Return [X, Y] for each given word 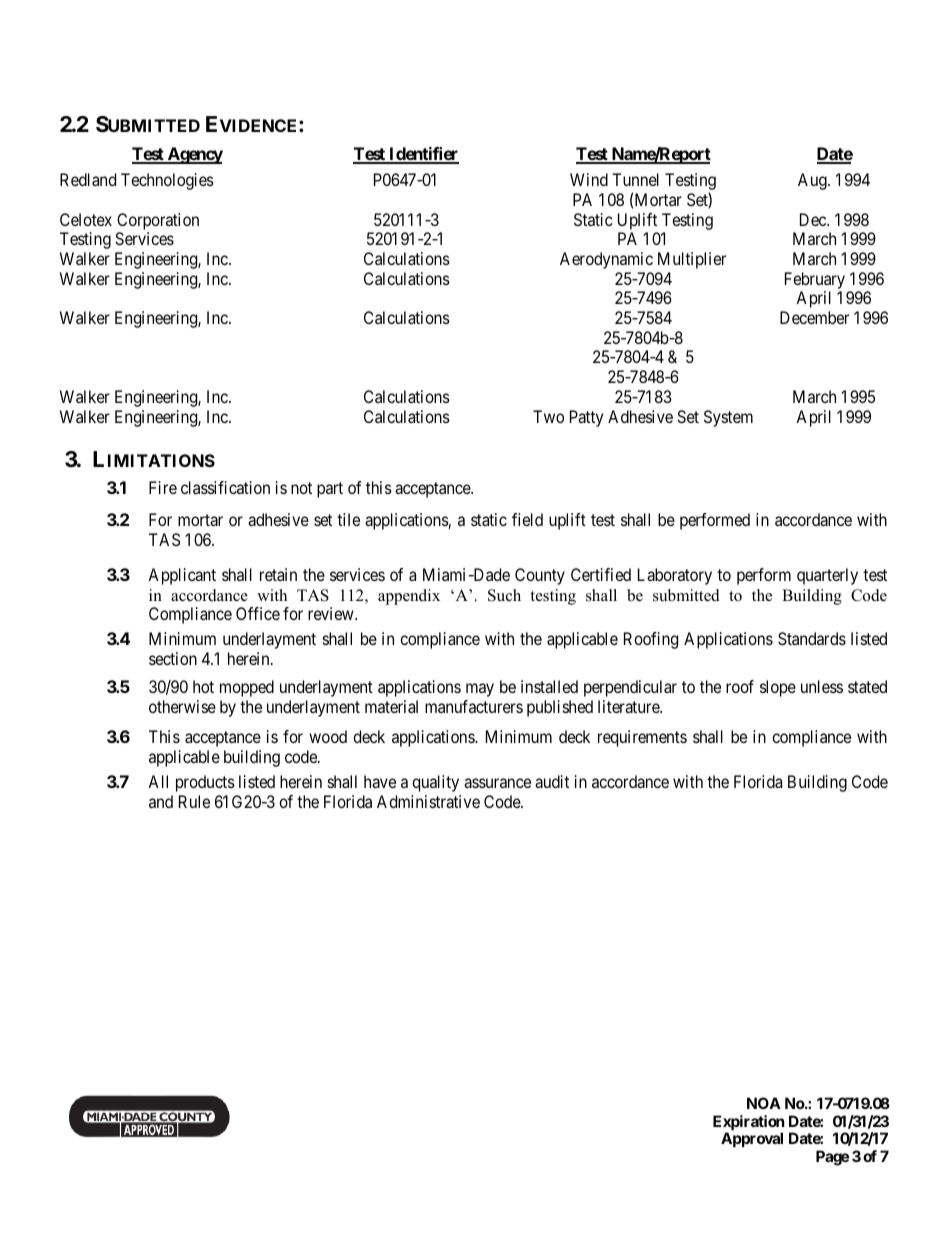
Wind [589, 179]
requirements [642, 738]
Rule [194, 801]
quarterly [827, 576]
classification [225, 487]
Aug [813, 181]
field [527, 519]
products [205, 783]
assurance [497, 783]
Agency [194, 155]
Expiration [748, 1124]
